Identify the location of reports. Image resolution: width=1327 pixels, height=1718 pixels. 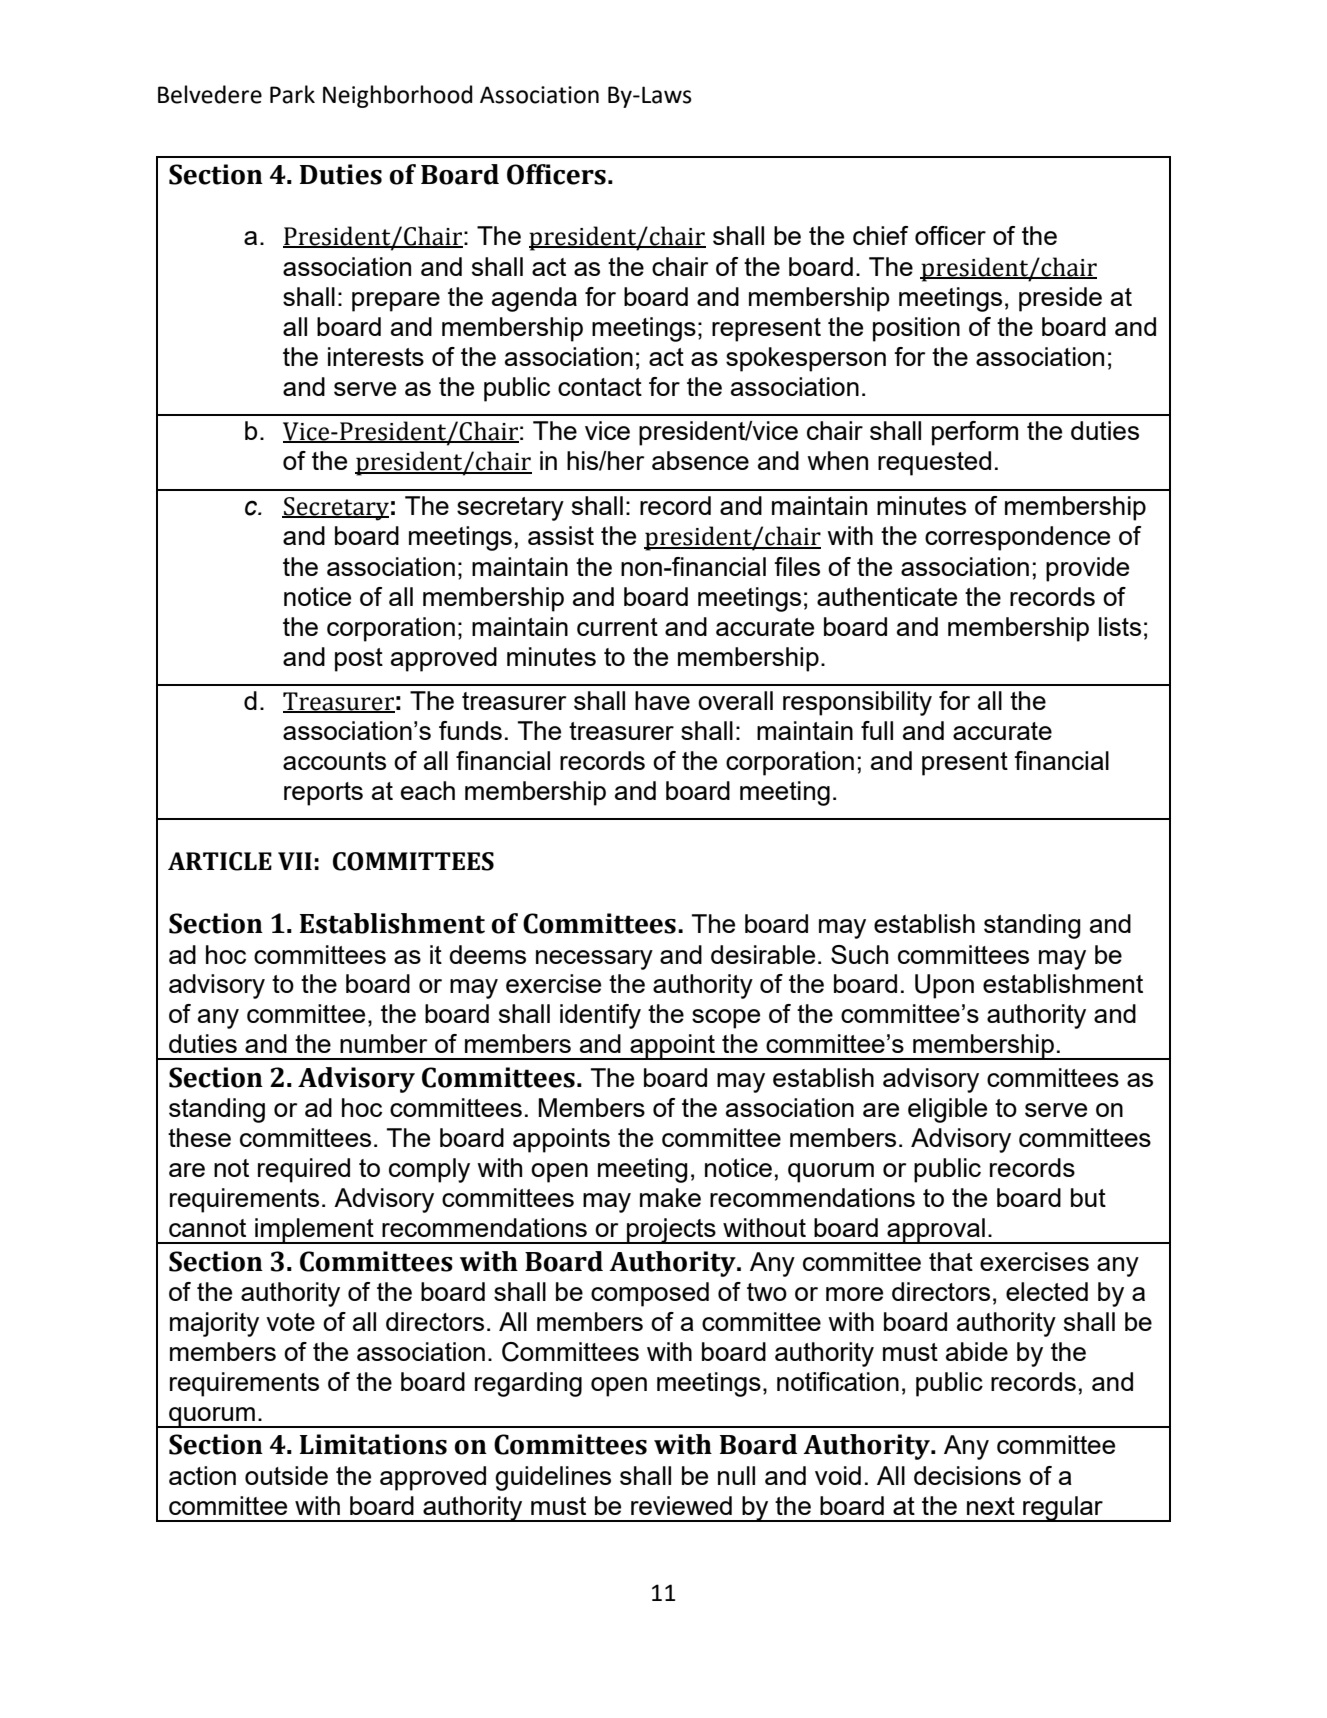
(323, 794).
